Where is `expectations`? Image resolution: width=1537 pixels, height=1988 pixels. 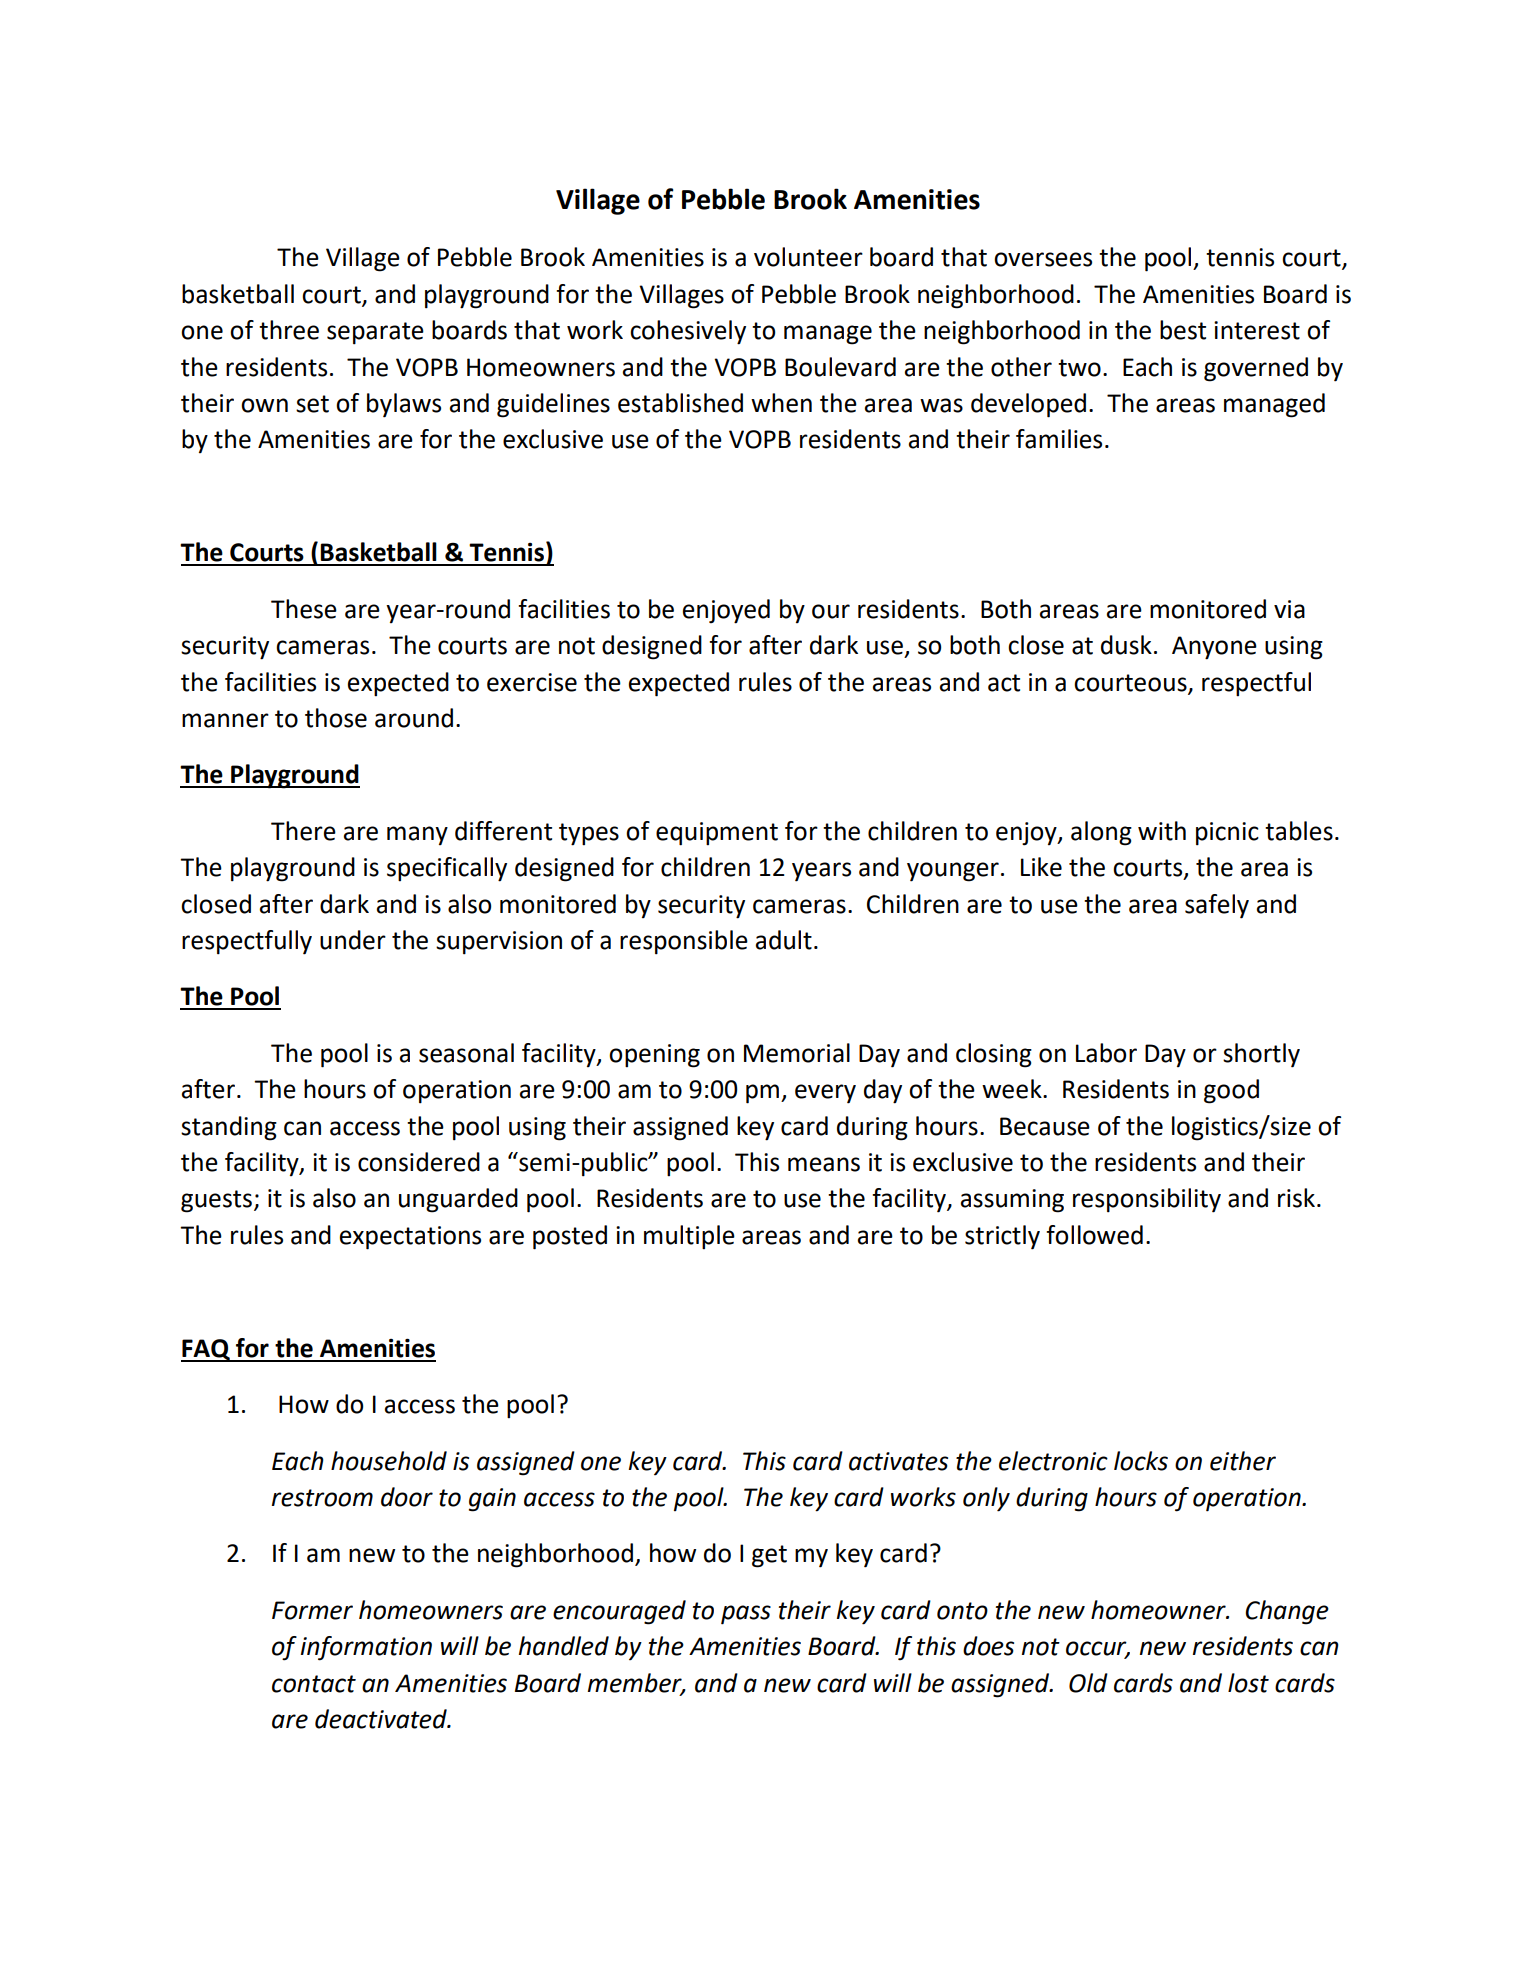 expectations is located at coordinates (410, 1238).
